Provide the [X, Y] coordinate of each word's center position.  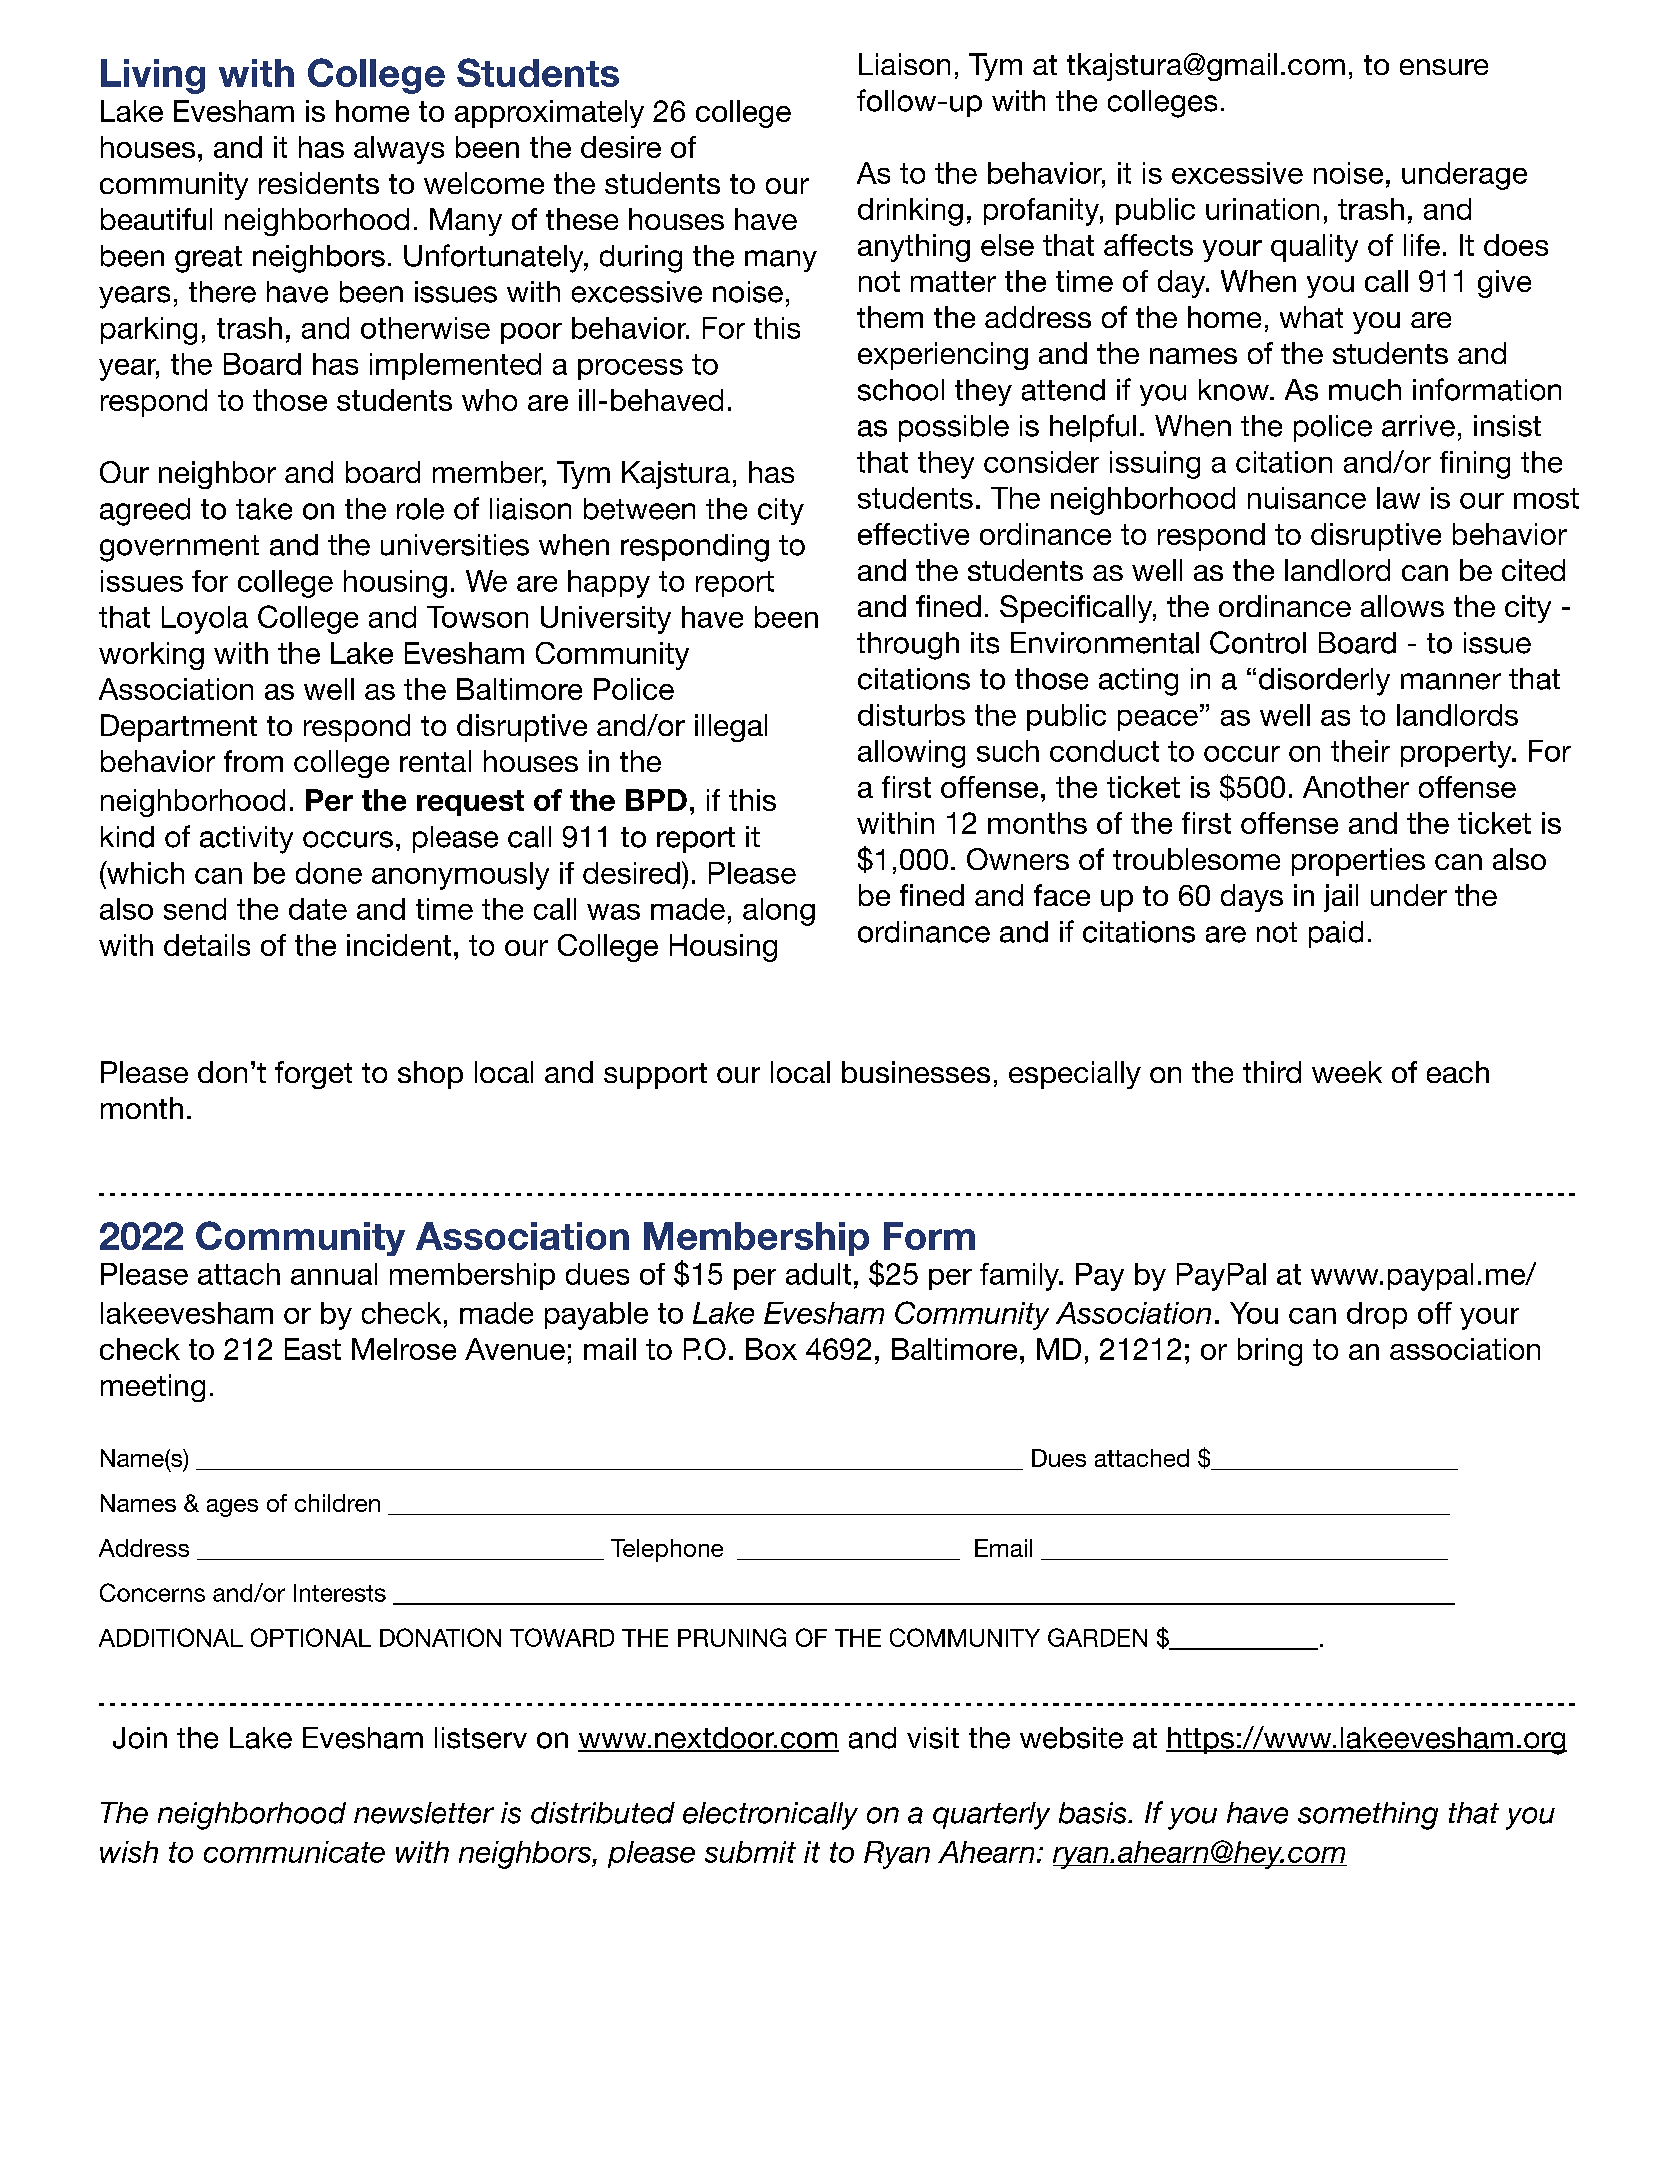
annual [334, 1274]
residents [319, 183]
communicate [294, 1852]
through [908, 646]
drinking [910, 212]
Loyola [205, 620]
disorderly [1324, 682]
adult [818, 1274]
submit [750, 1852]
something [1368, 1816]
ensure [1444, 67]
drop [1377, 1315]
